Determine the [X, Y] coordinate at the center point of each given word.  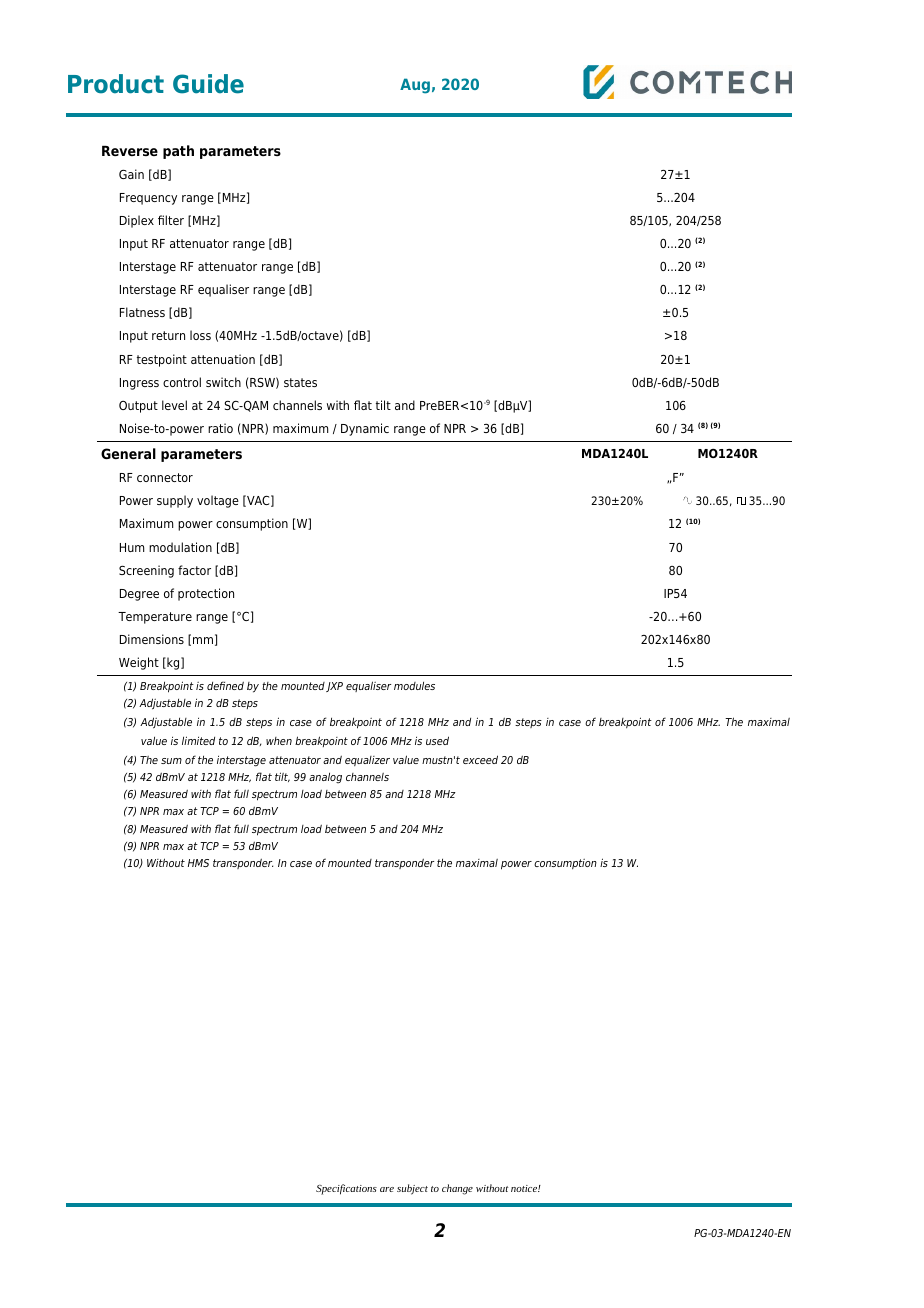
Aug [415, 86]
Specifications [346, 1189]
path [178, 152]
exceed [480, 759]
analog [325, 778]
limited [198, 740]
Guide [208, 84]
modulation [180, 547]
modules [414, 685]
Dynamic [365, 429]
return [168, 335]
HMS [198, 863]
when [279, 741]
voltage [218, 501]
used [437, 740]
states [300, 382]
